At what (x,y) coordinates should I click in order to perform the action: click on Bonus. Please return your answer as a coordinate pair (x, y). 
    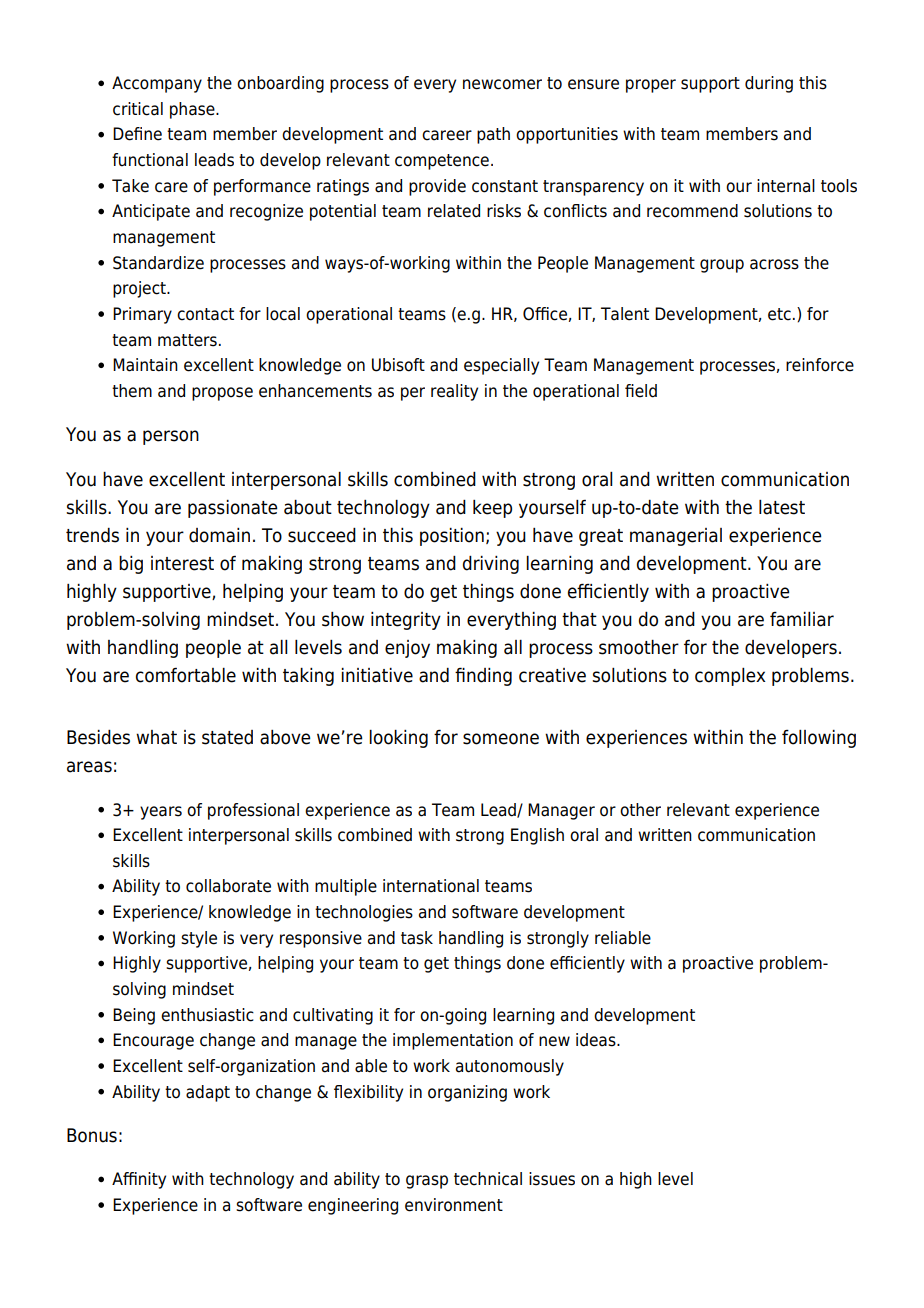
    Looking at the image, I should click on (92, 1135).
